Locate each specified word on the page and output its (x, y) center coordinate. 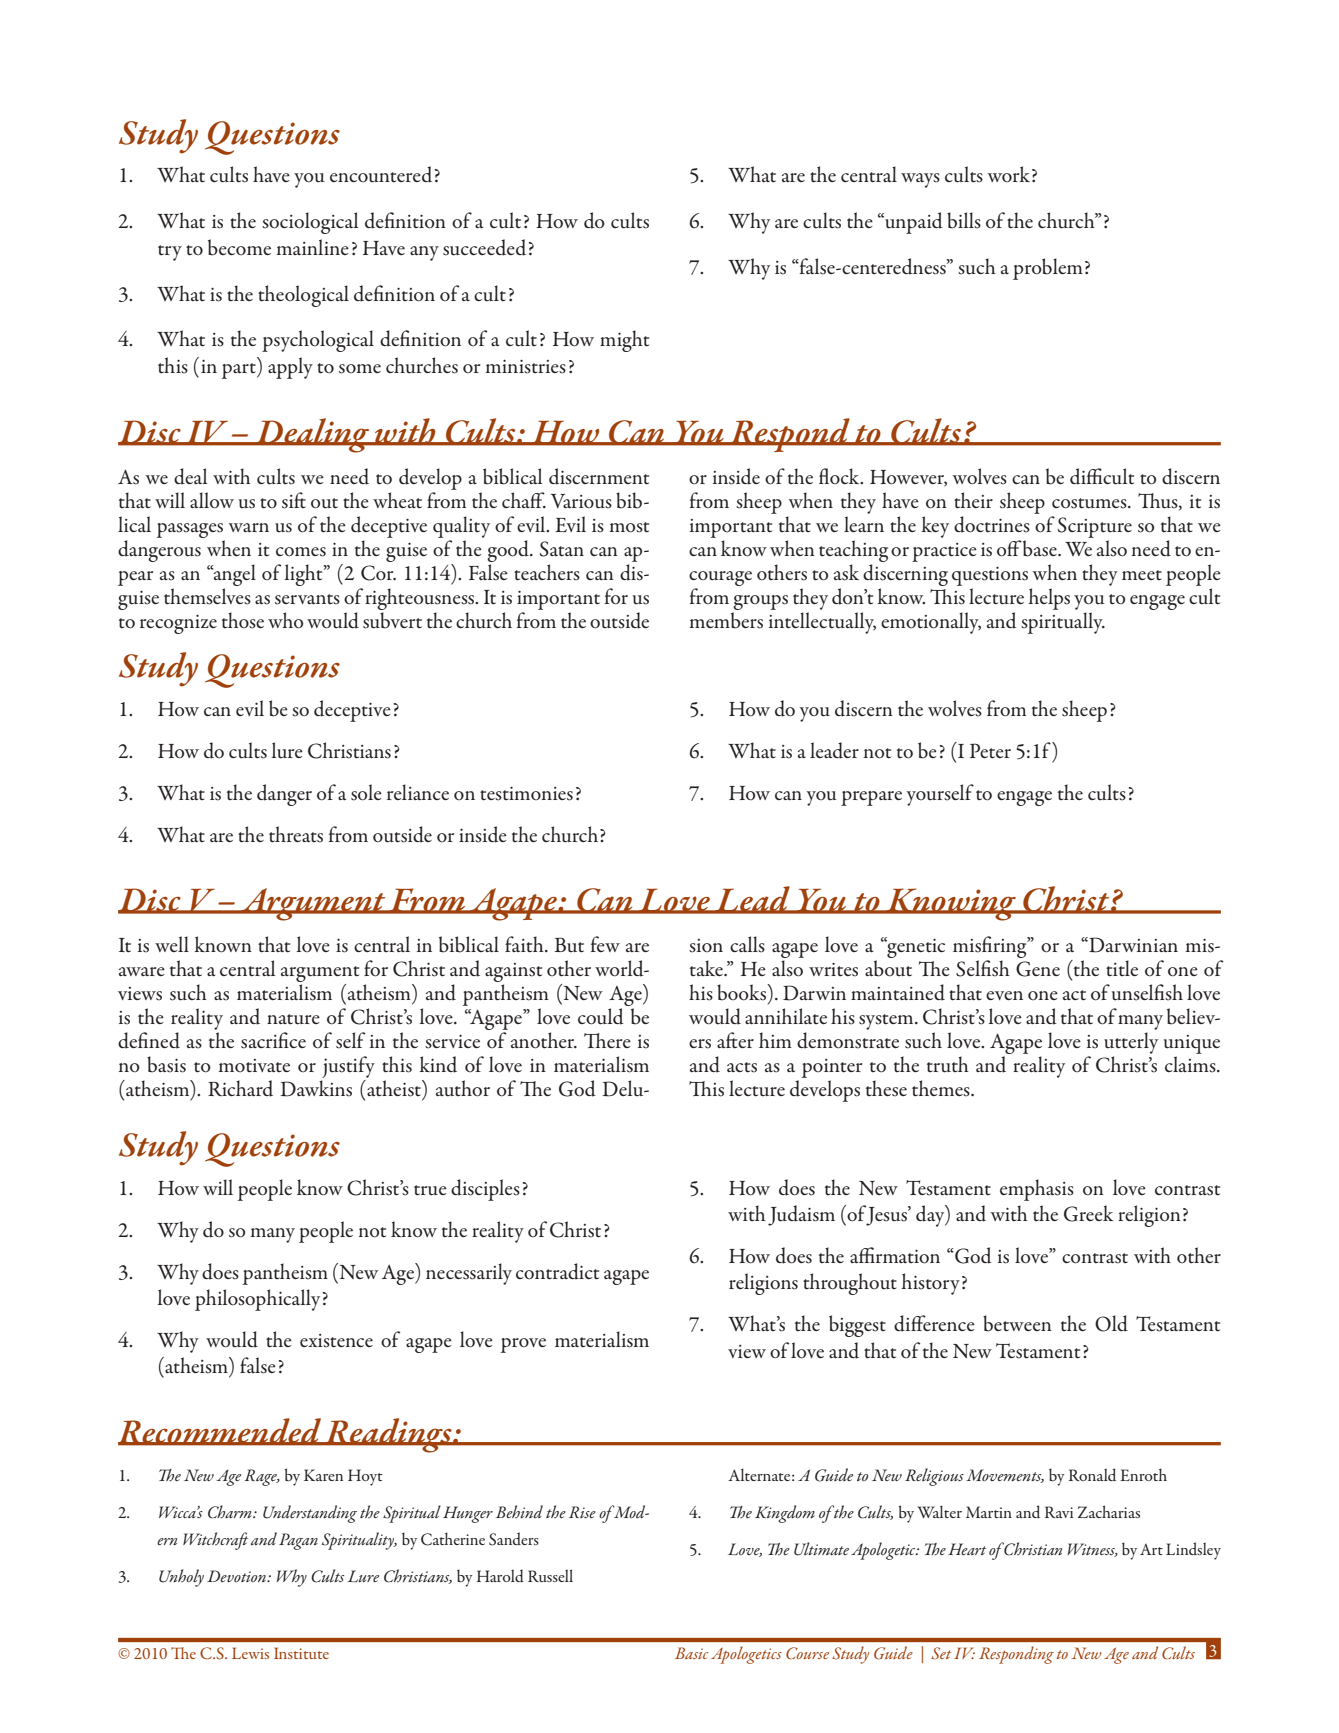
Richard (240, 1088)
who (285, 620)
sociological (310, 223)
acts (742, 1067)
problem (1048, 269)
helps (1049, 599)
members (726, 620)
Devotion (237, 1576)
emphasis (1037, 1190)
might (624, 341)
